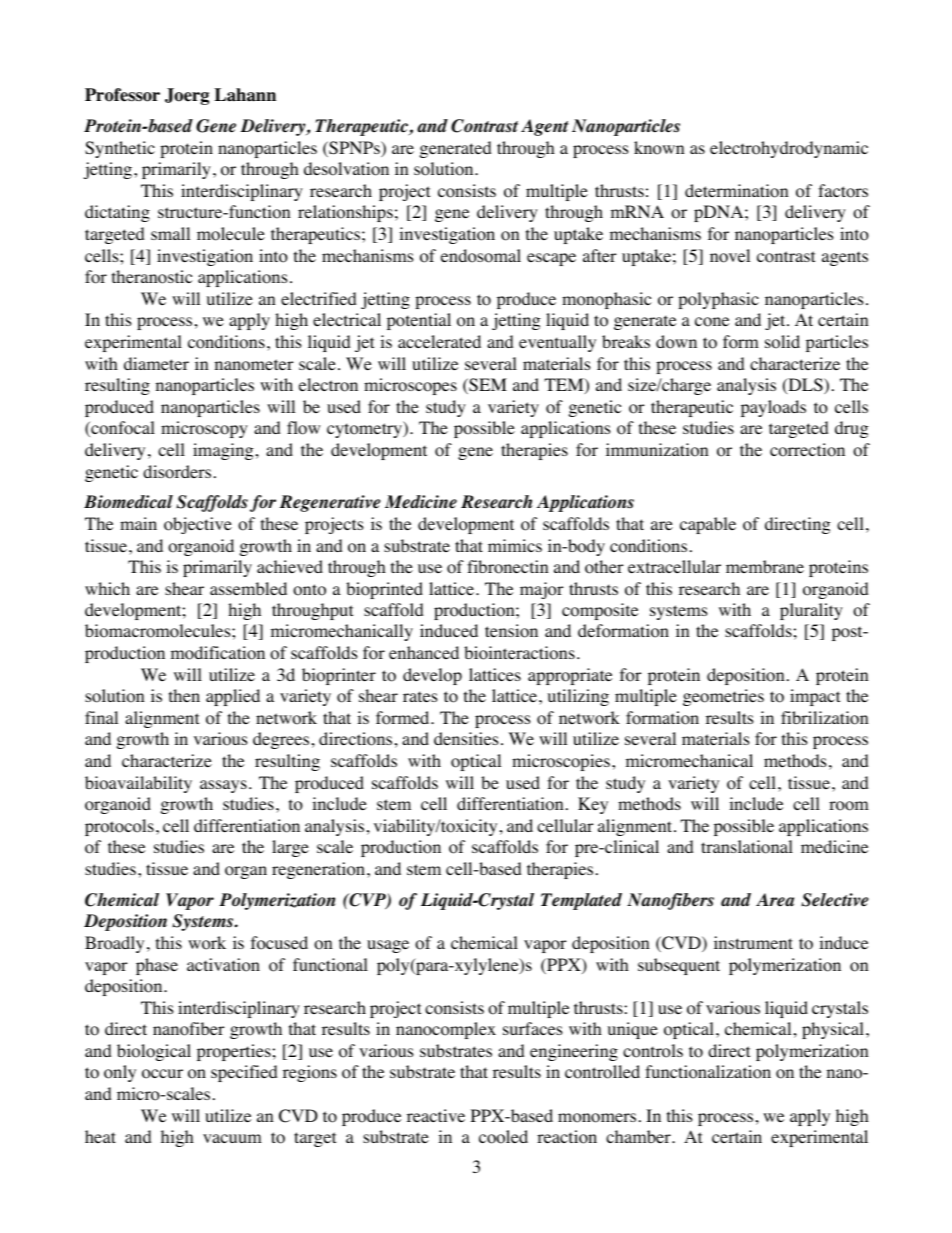 The width and height of the image is (952, 1233). Describe the element at coordinates (736, 191) in the image. I see `determination` at that location.
